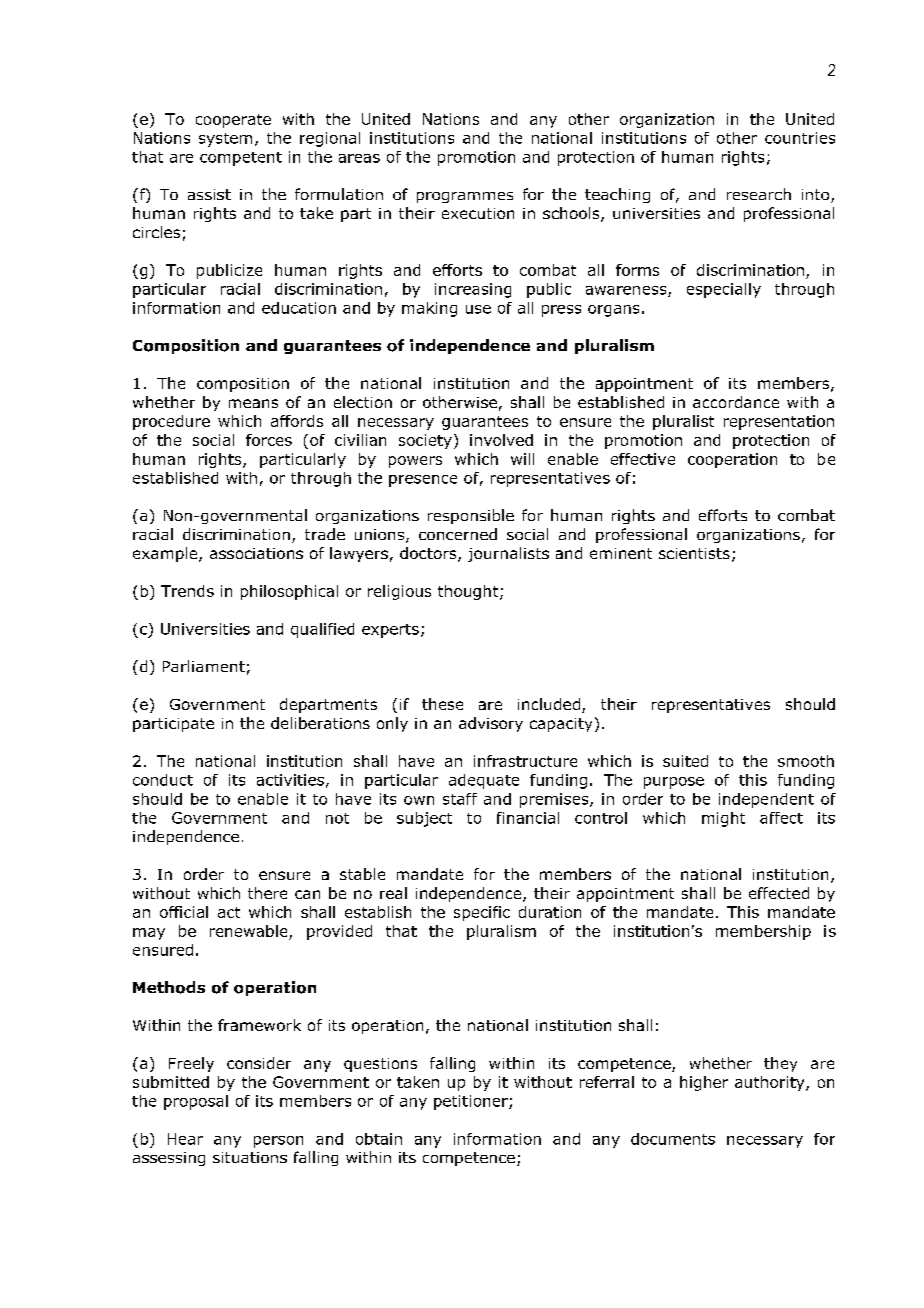  What do you see at coordinates (759, 194) in the page?
I see `research` at bounding box center [759, 194].
